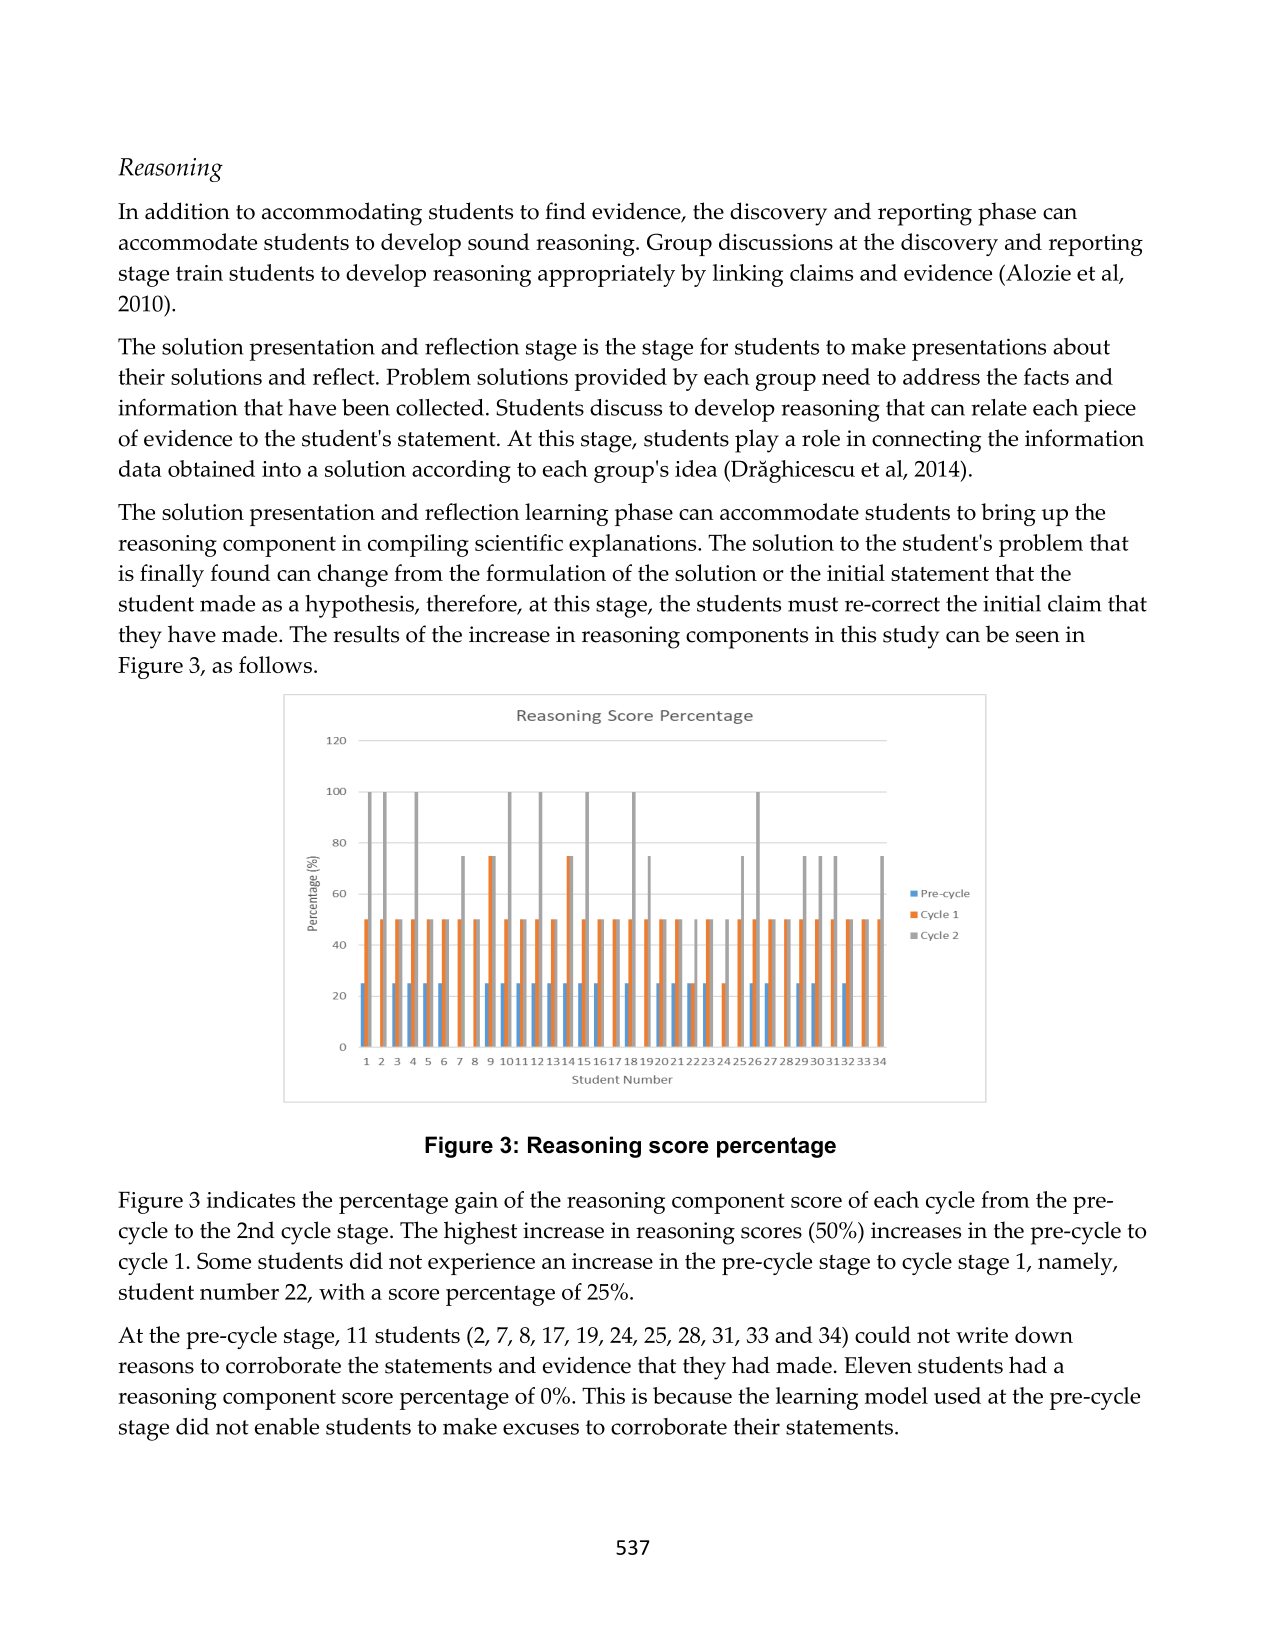  Describe the element at coordinates (251, 1199) in the screenshot. I see `indicates` at that location.
